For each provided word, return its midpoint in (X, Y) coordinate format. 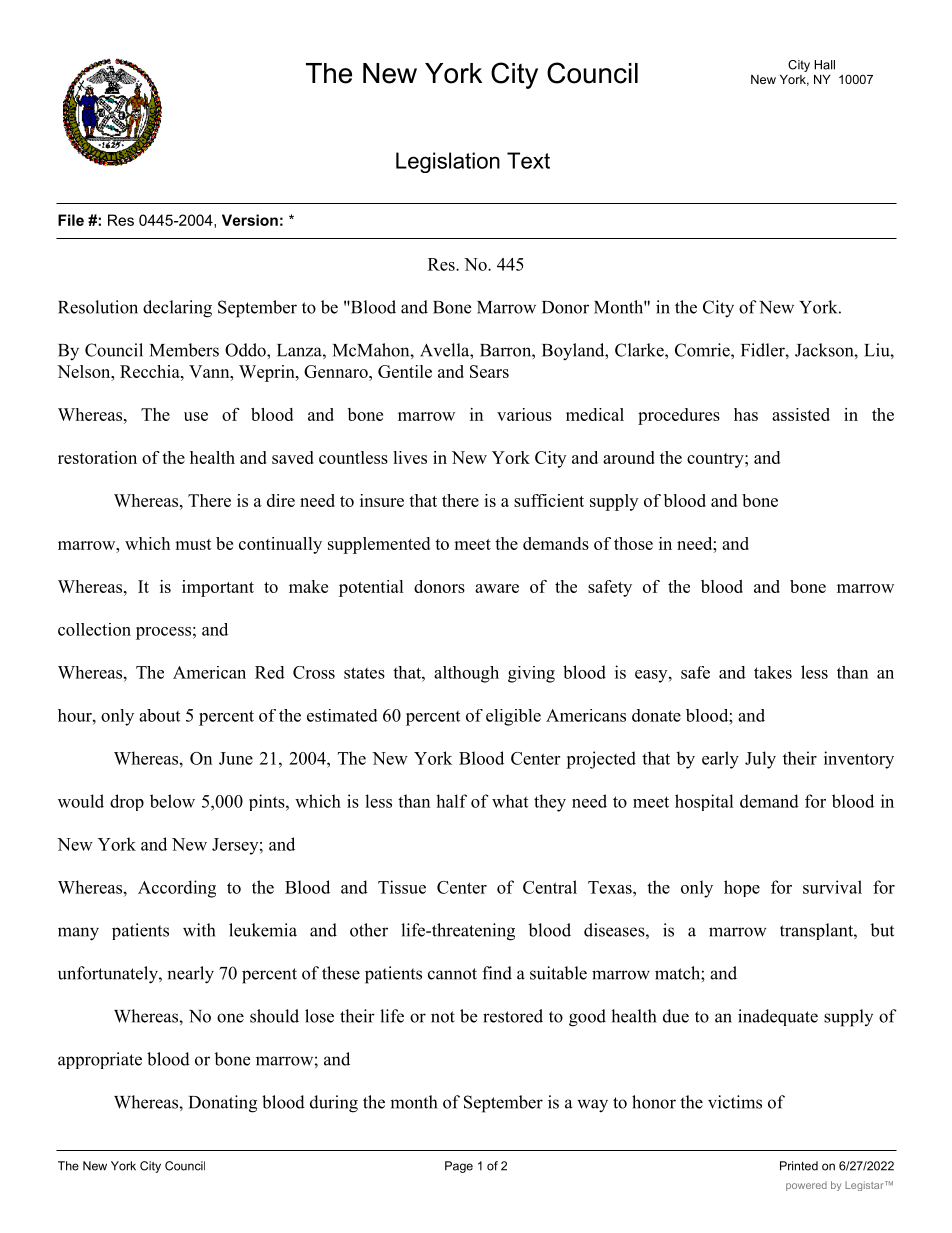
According (177, 889)
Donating (223, 1104)
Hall (824, 65)
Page (459, 1167)
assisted (801, 414)
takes (773, 672)
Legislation (448, 162)
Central (550, 887)
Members (184, 350)
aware (497, 588)
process (163, 633)
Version (250, 220)
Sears (489, 371)
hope (742, 888)
